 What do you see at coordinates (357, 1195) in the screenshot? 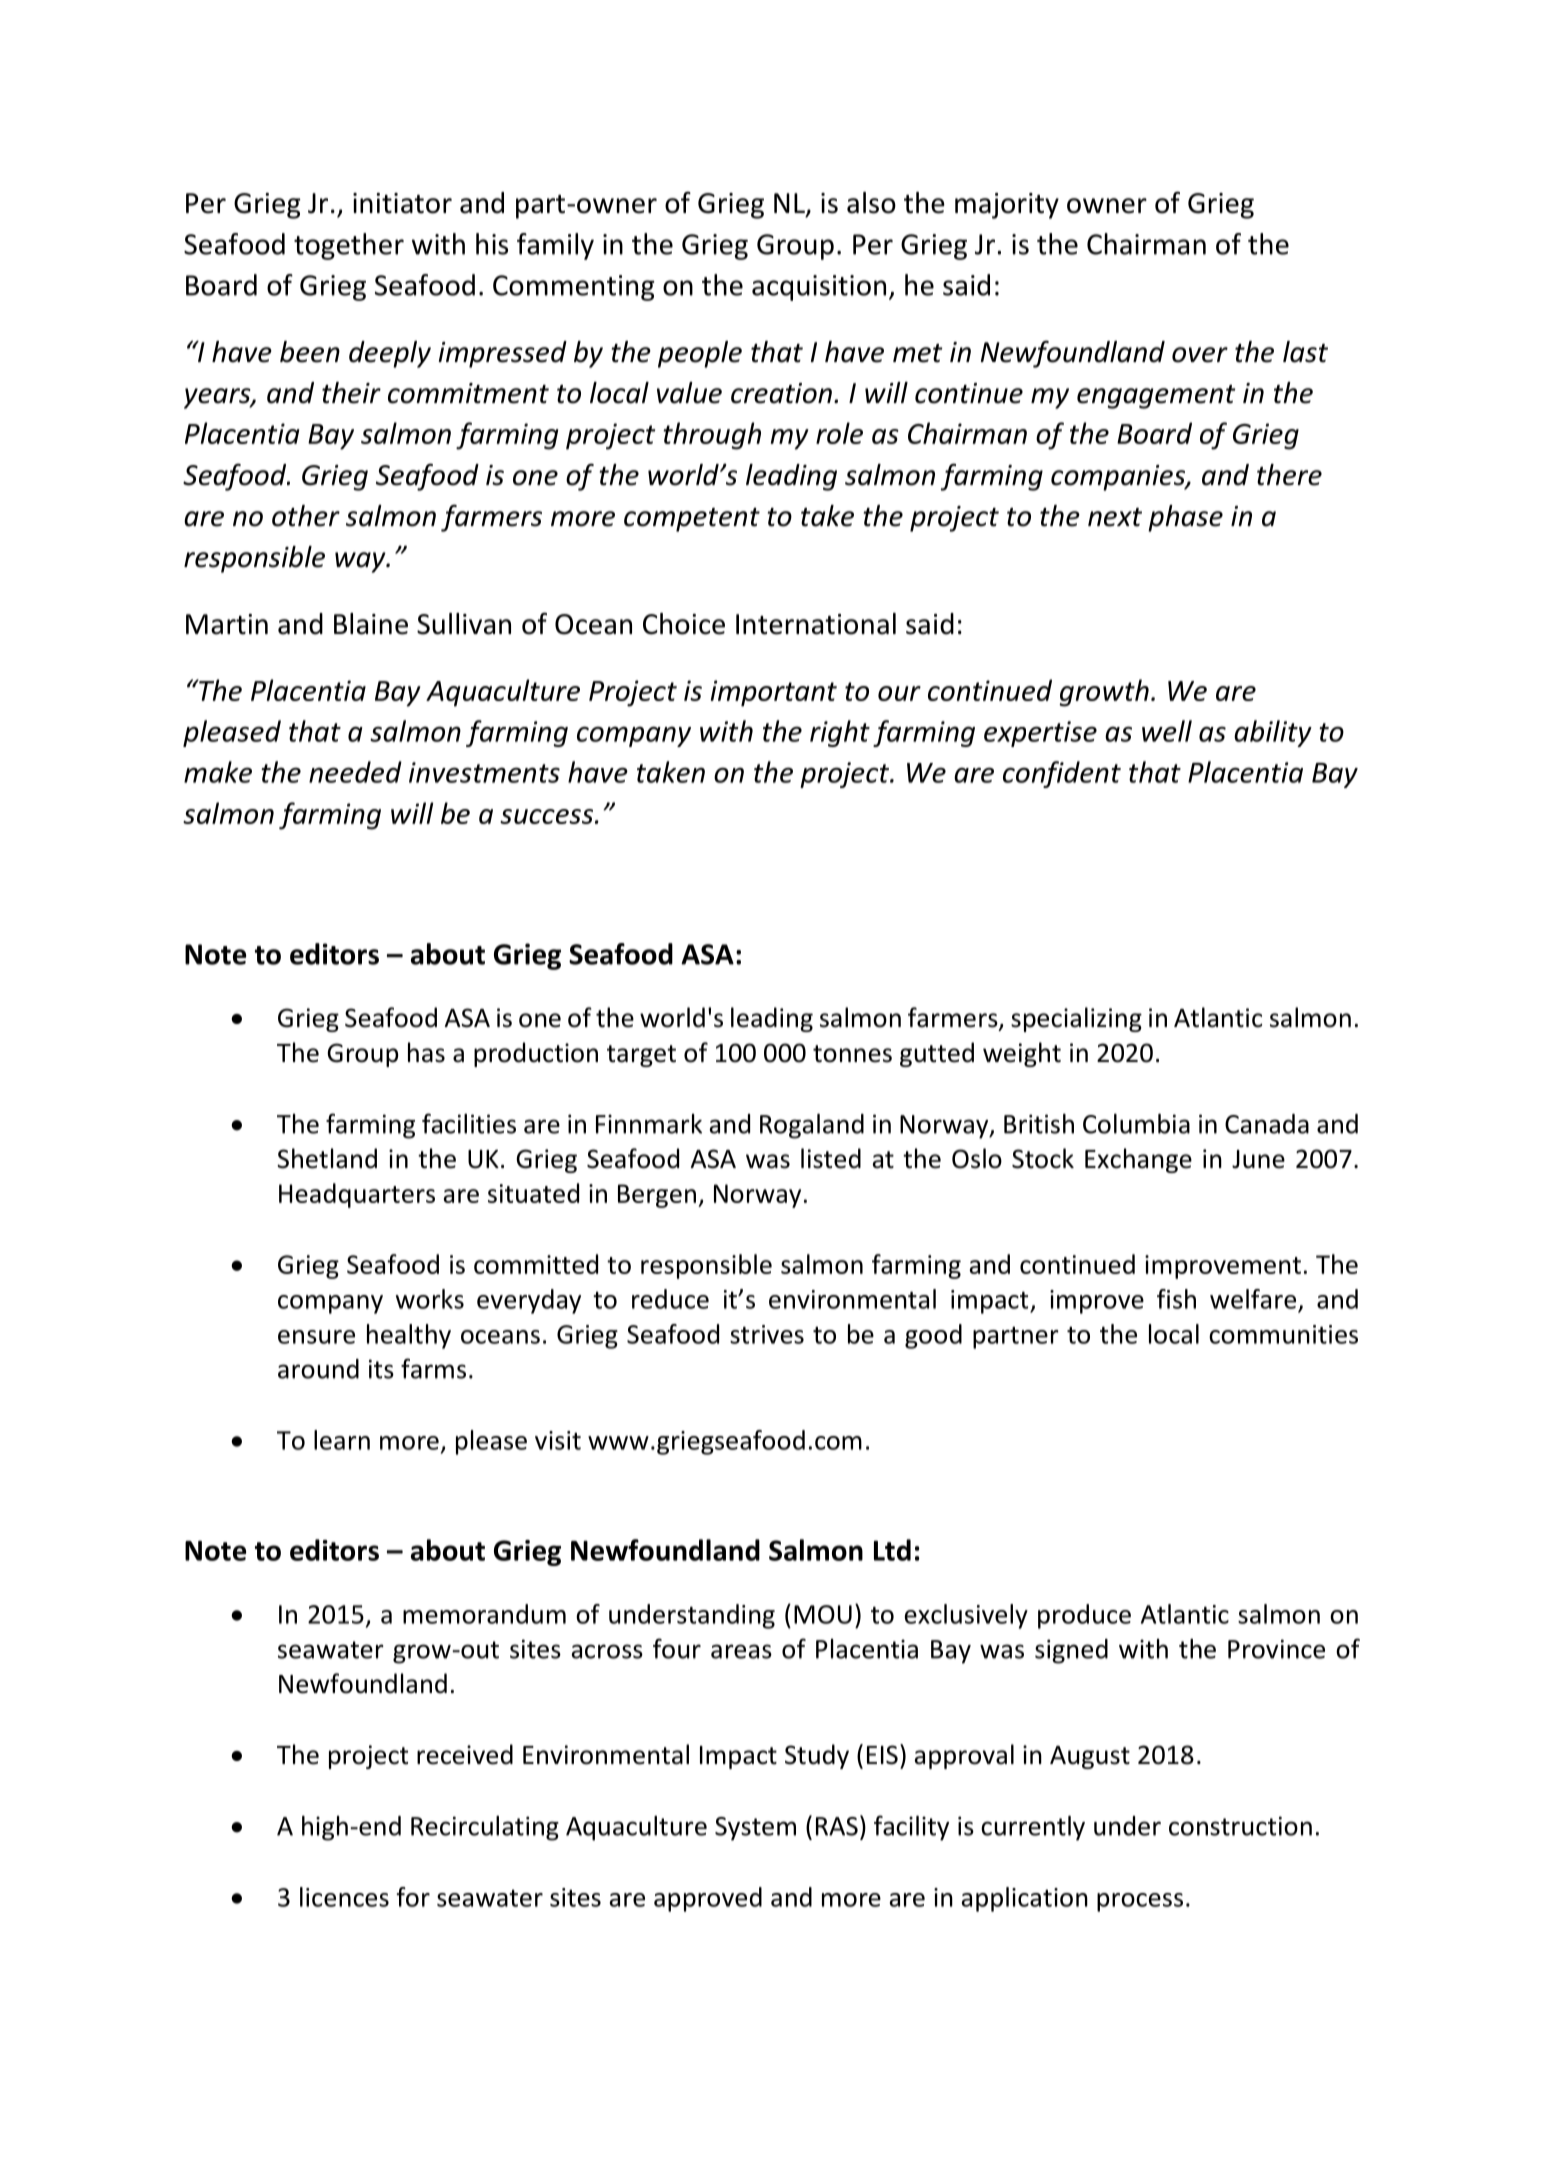
I see `Headquarters` at bounding box center [357, 1195].
